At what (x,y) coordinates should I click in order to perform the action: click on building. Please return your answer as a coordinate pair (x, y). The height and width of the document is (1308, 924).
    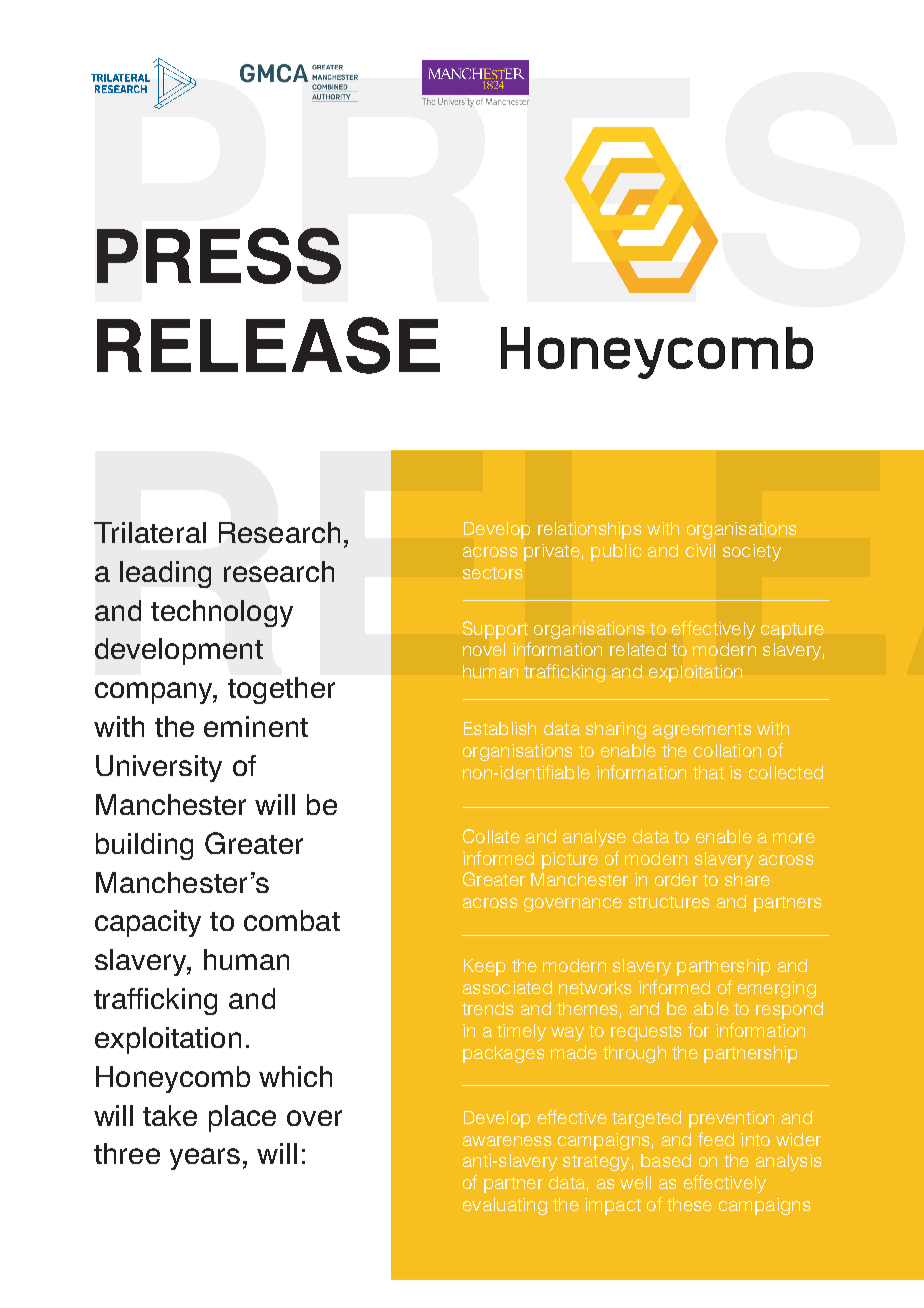
    Looking at the image, I should click on (144, 846).
